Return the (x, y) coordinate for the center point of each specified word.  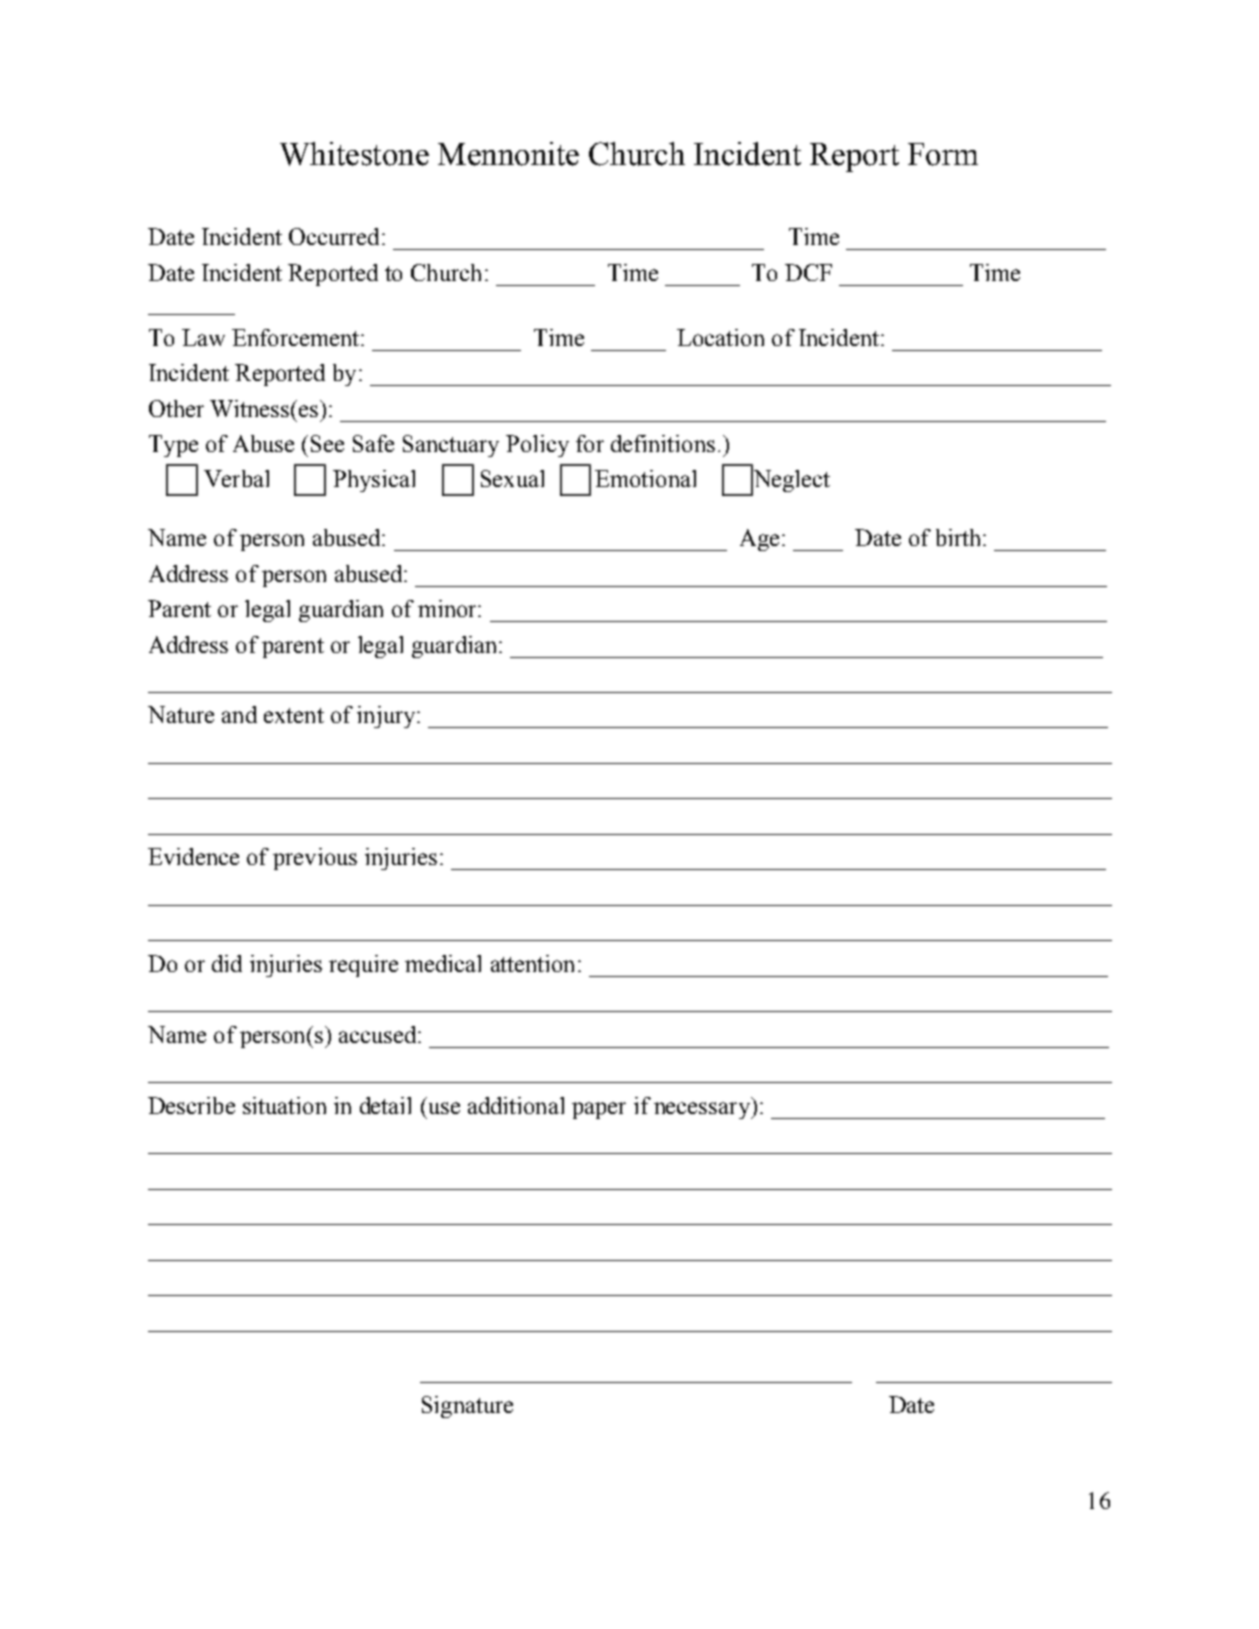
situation (284, 1105)
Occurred (334, 236)
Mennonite (508, 154)
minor (448, 608)
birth (958, 537)
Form (943, 154)
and (239, 714)
